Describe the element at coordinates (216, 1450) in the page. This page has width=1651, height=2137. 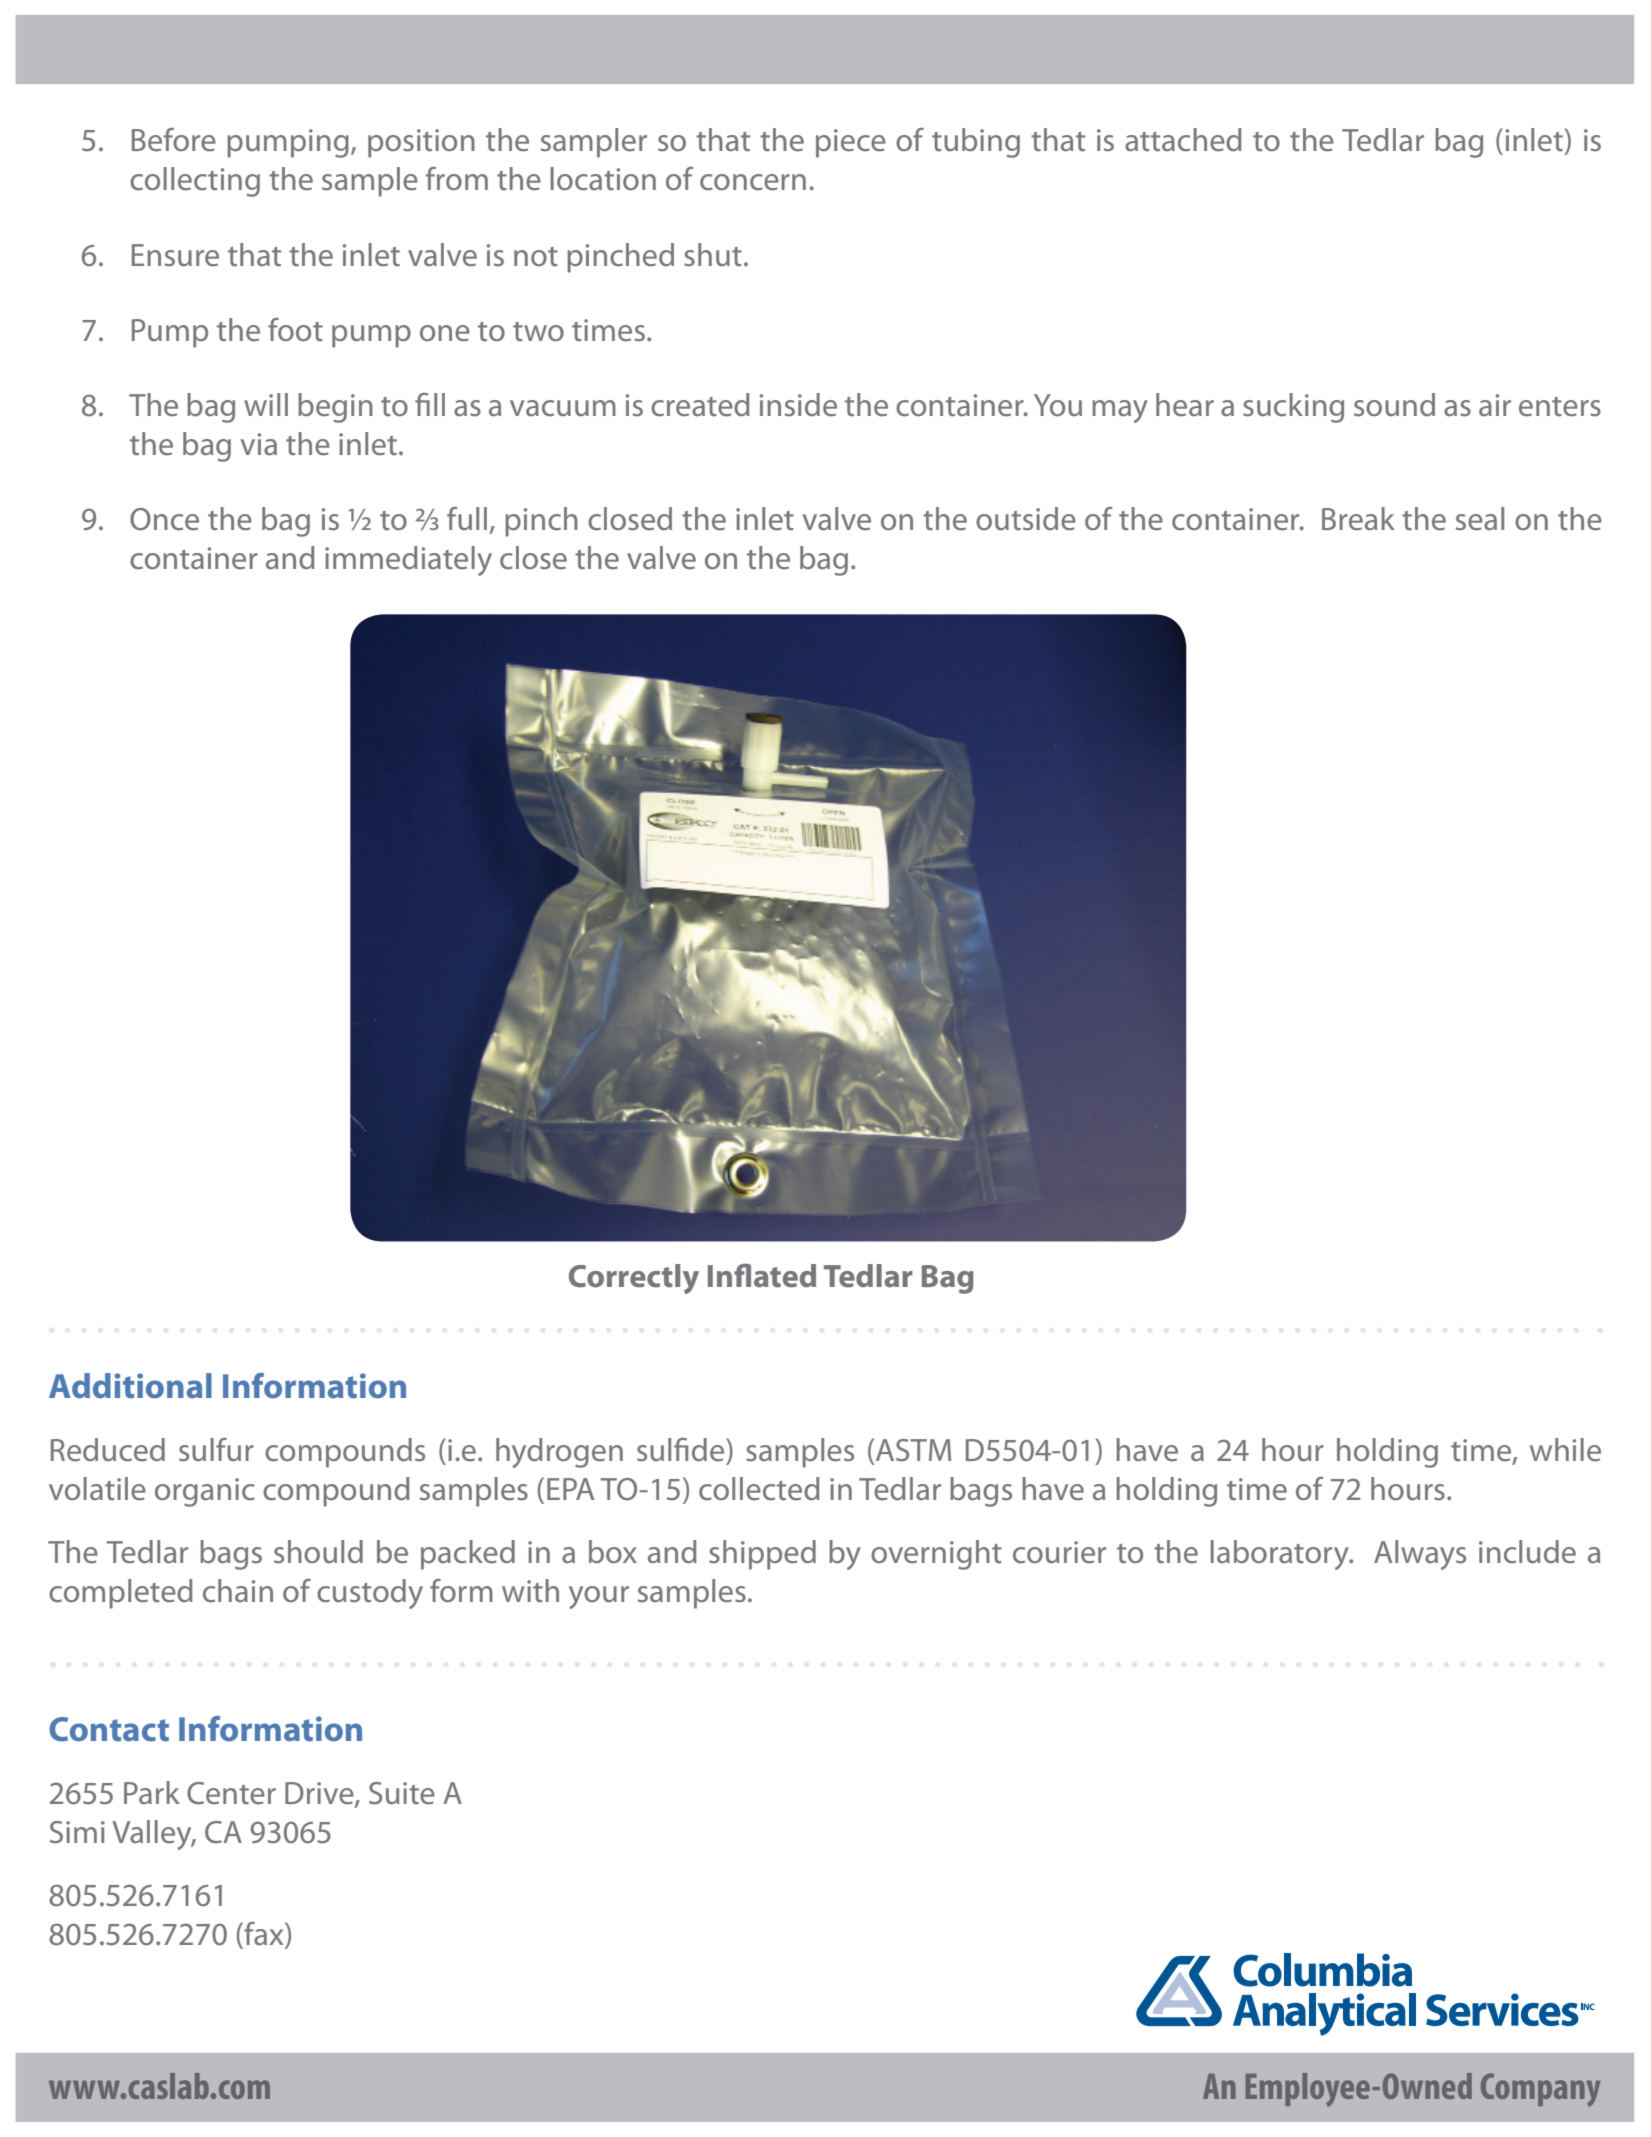
I see `sulfur` at that location.
